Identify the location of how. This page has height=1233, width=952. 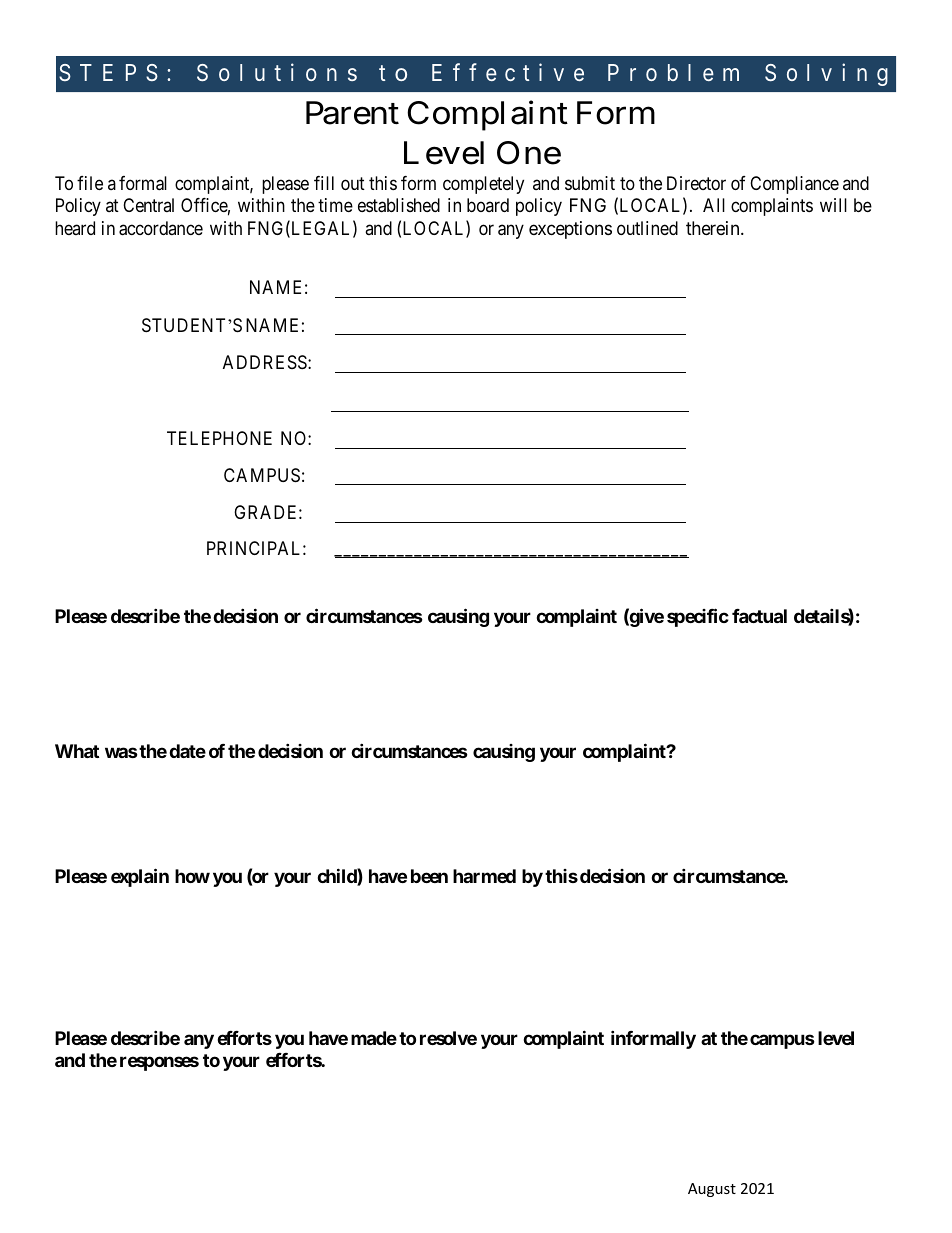
(192, 876).
